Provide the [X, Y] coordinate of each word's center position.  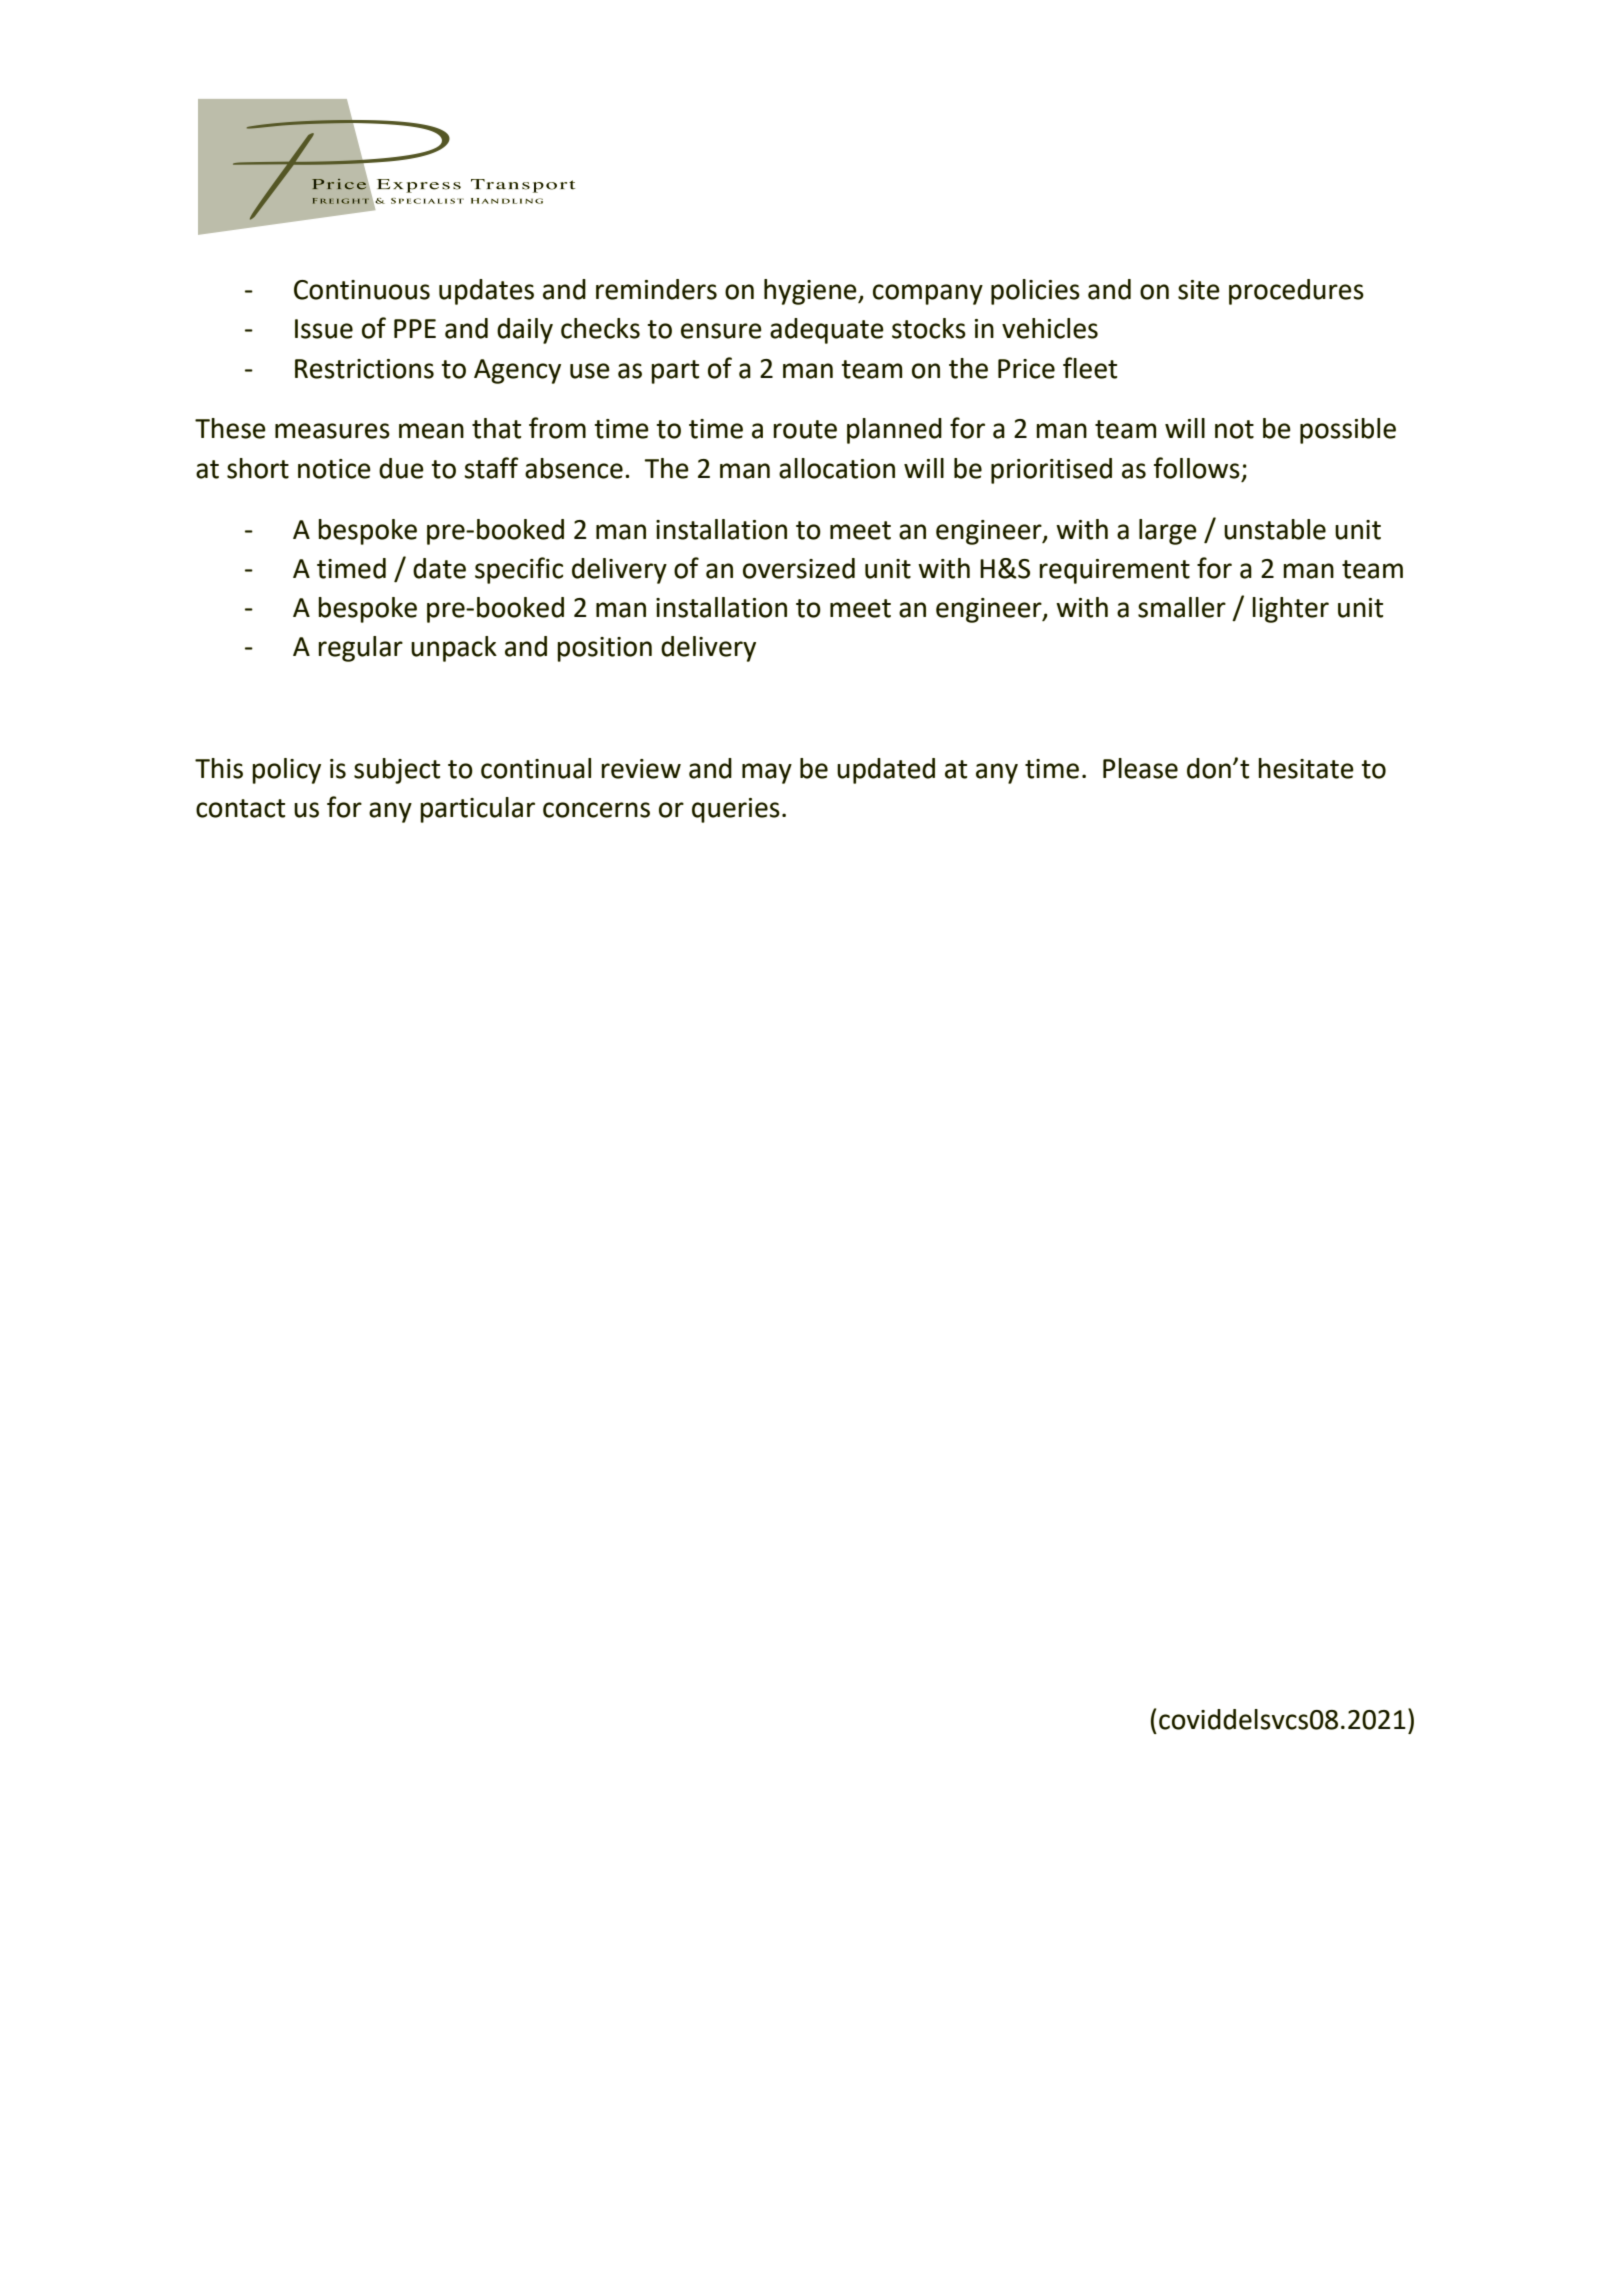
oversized [799, 568]
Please [1140, 768]
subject [397, 771]
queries [736, 810]
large [1168, 532]
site [1199, 290]
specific [519, 570]
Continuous [362, 290]
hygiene [811, 292]
